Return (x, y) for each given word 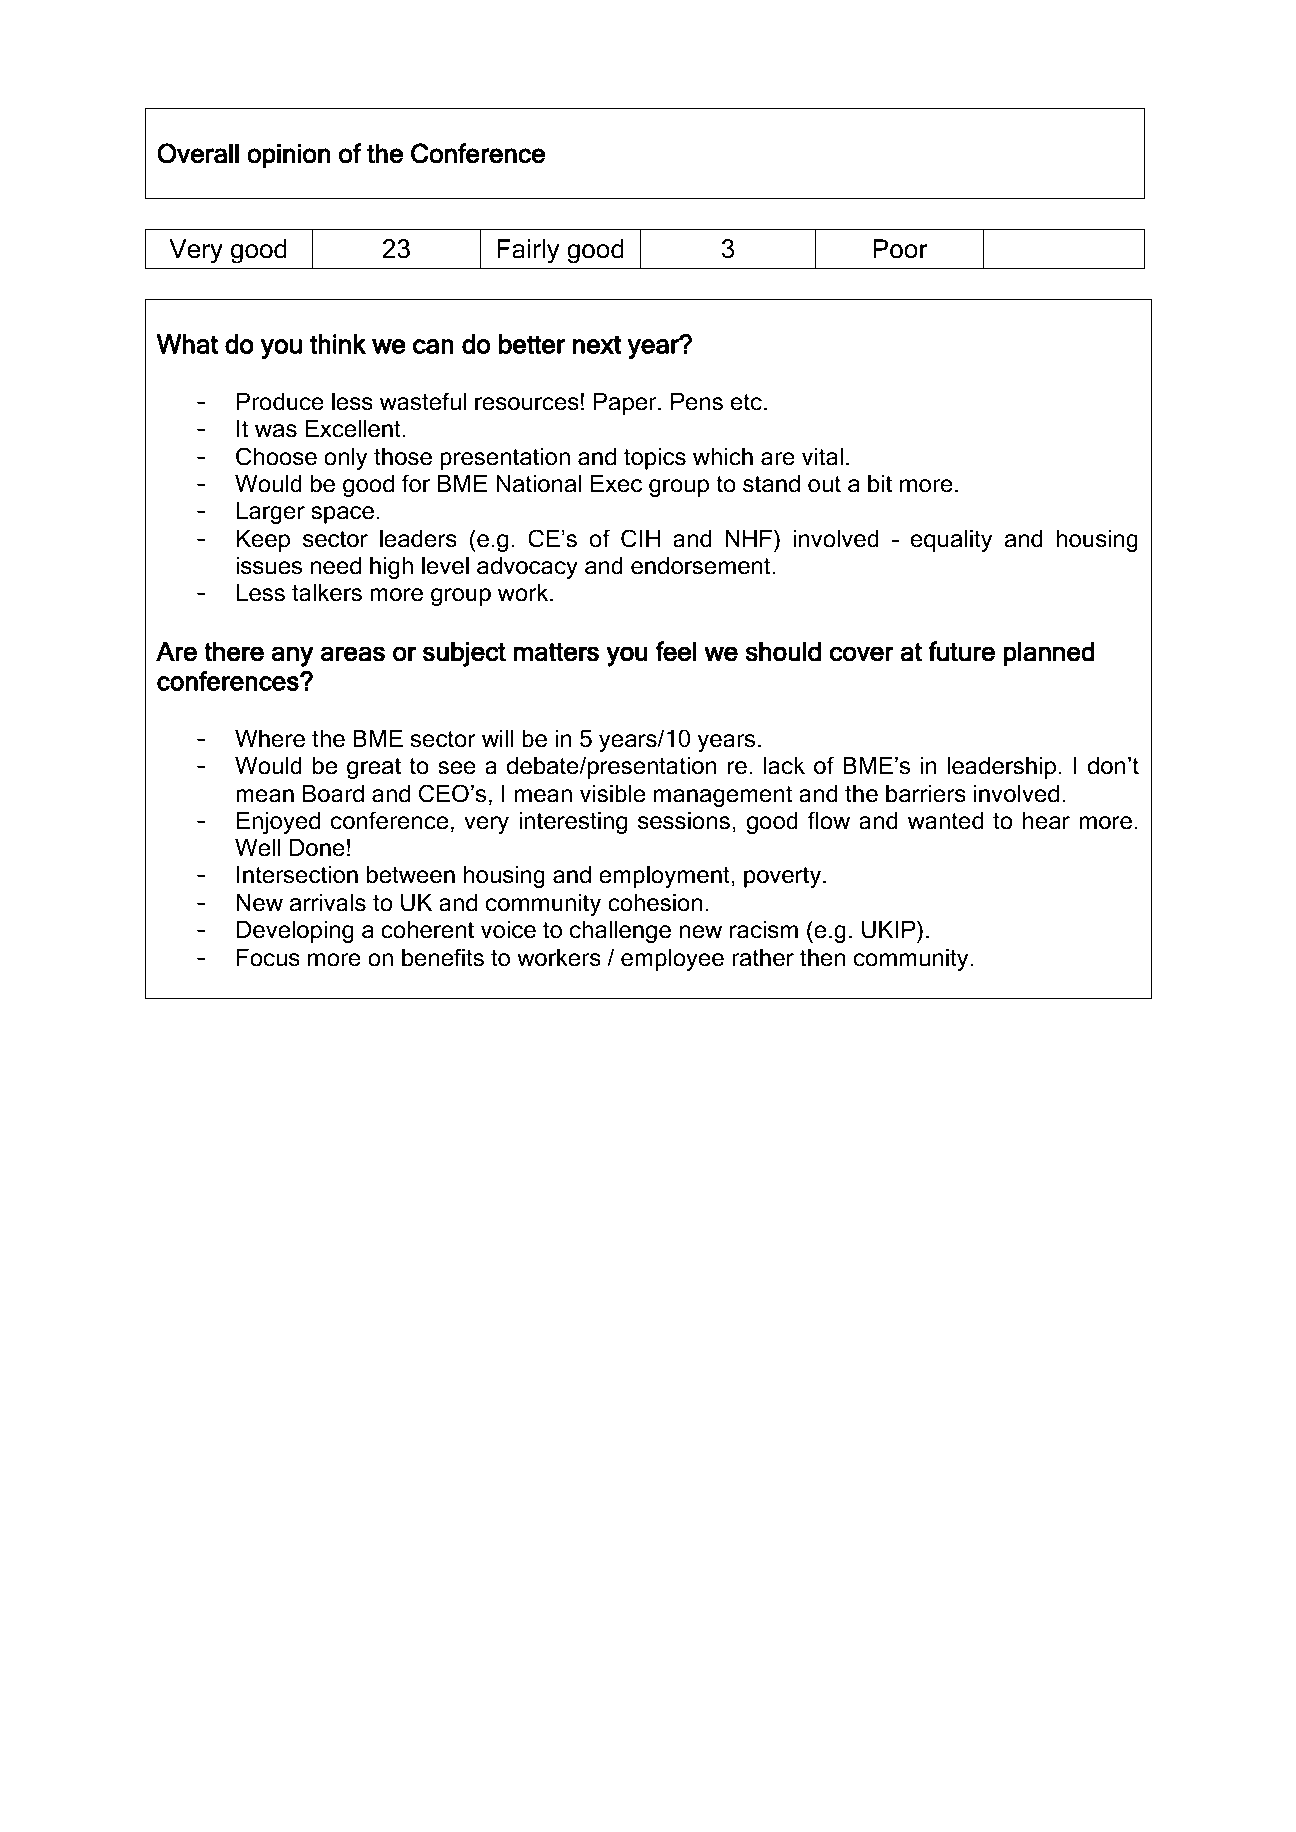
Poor (901, 249)
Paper (626, 403)
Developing (295, 931)
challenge (620, 931)
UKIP (890, 929)
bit (880, 483)
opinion (288, 156)
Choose (276, 456)
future (961, 651)
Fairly (528, 251)
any (292, 656)
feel (676, 651)
